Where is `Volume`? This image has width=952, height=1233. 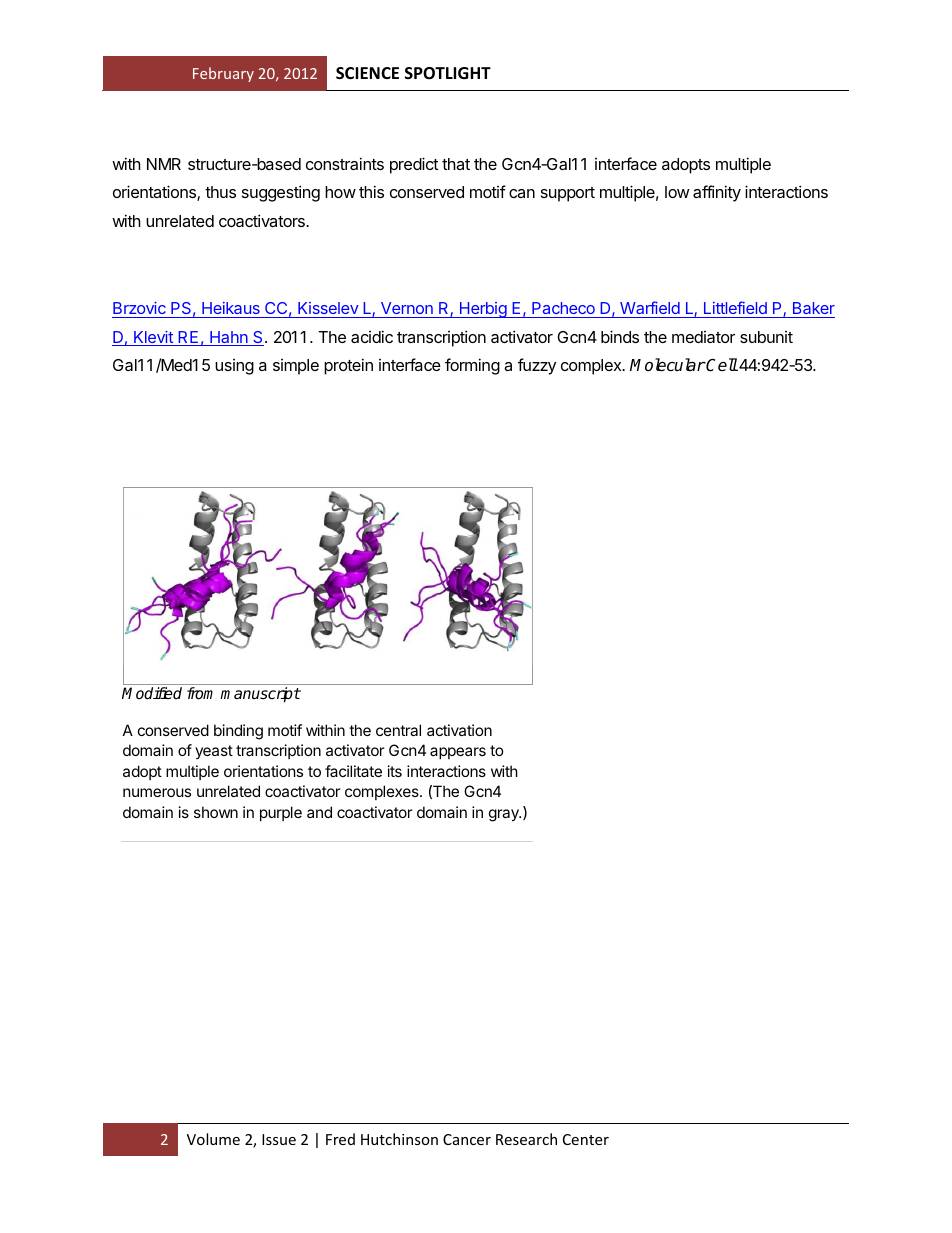
Volume is located at coordinates (213, 1139).
